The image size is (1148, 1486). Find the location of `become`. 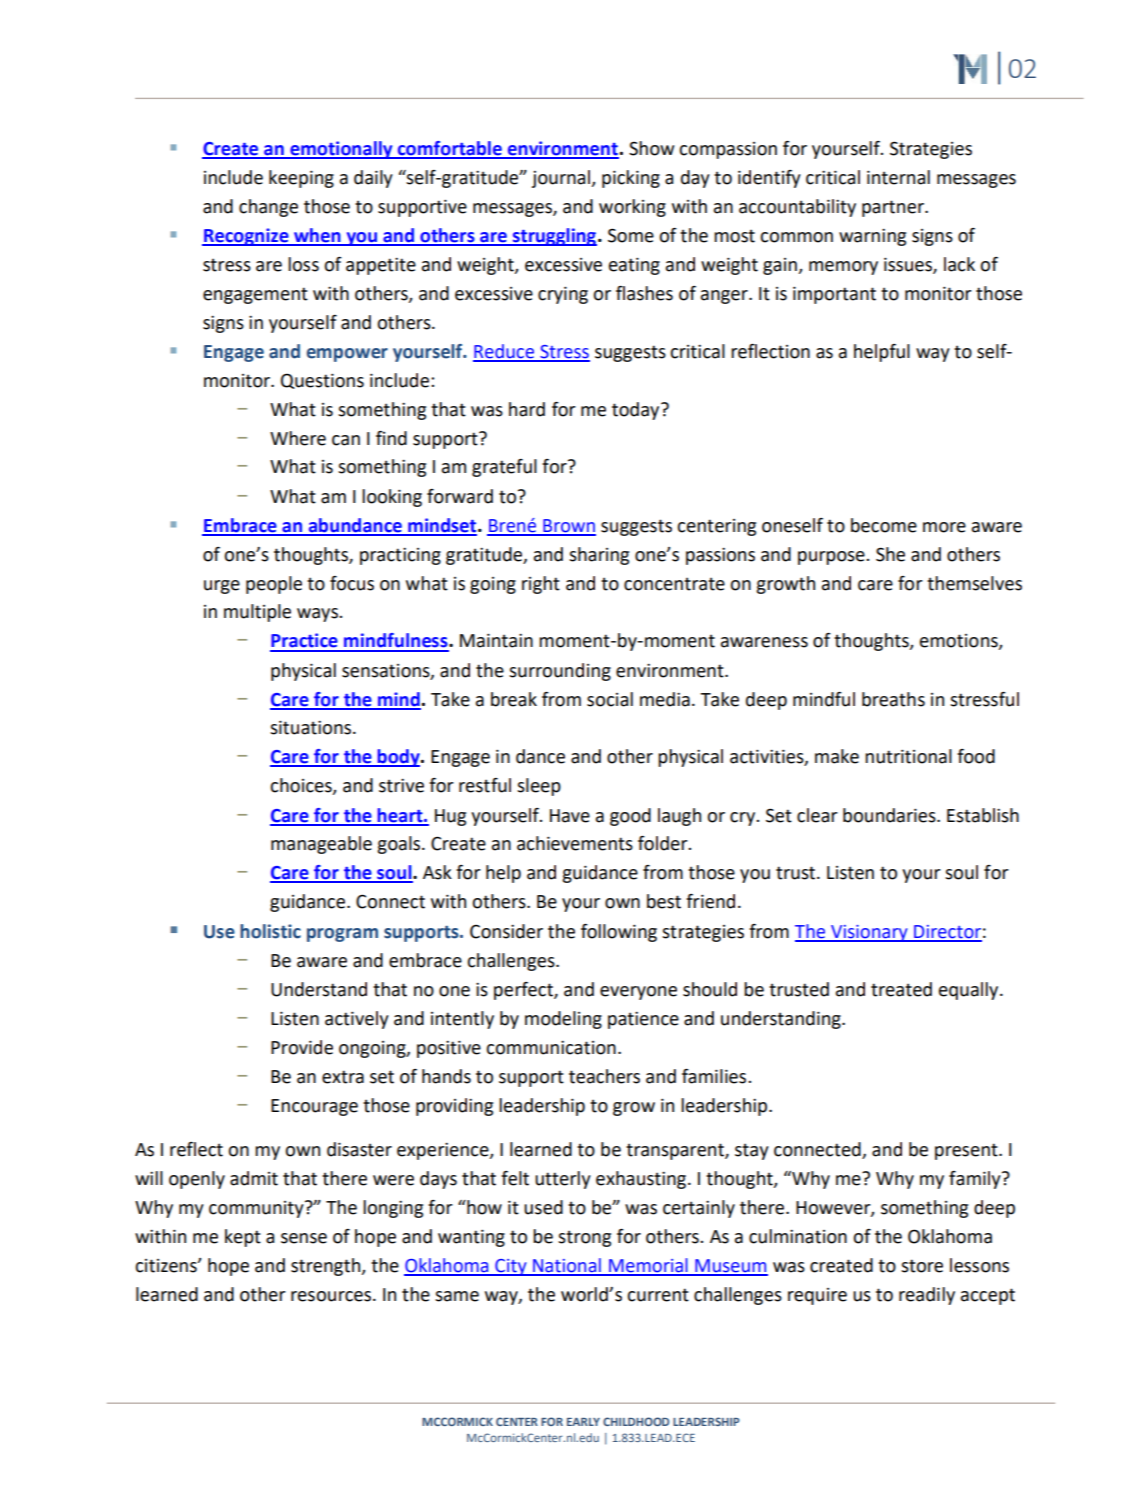

become is located at coordinates (884, 525).
